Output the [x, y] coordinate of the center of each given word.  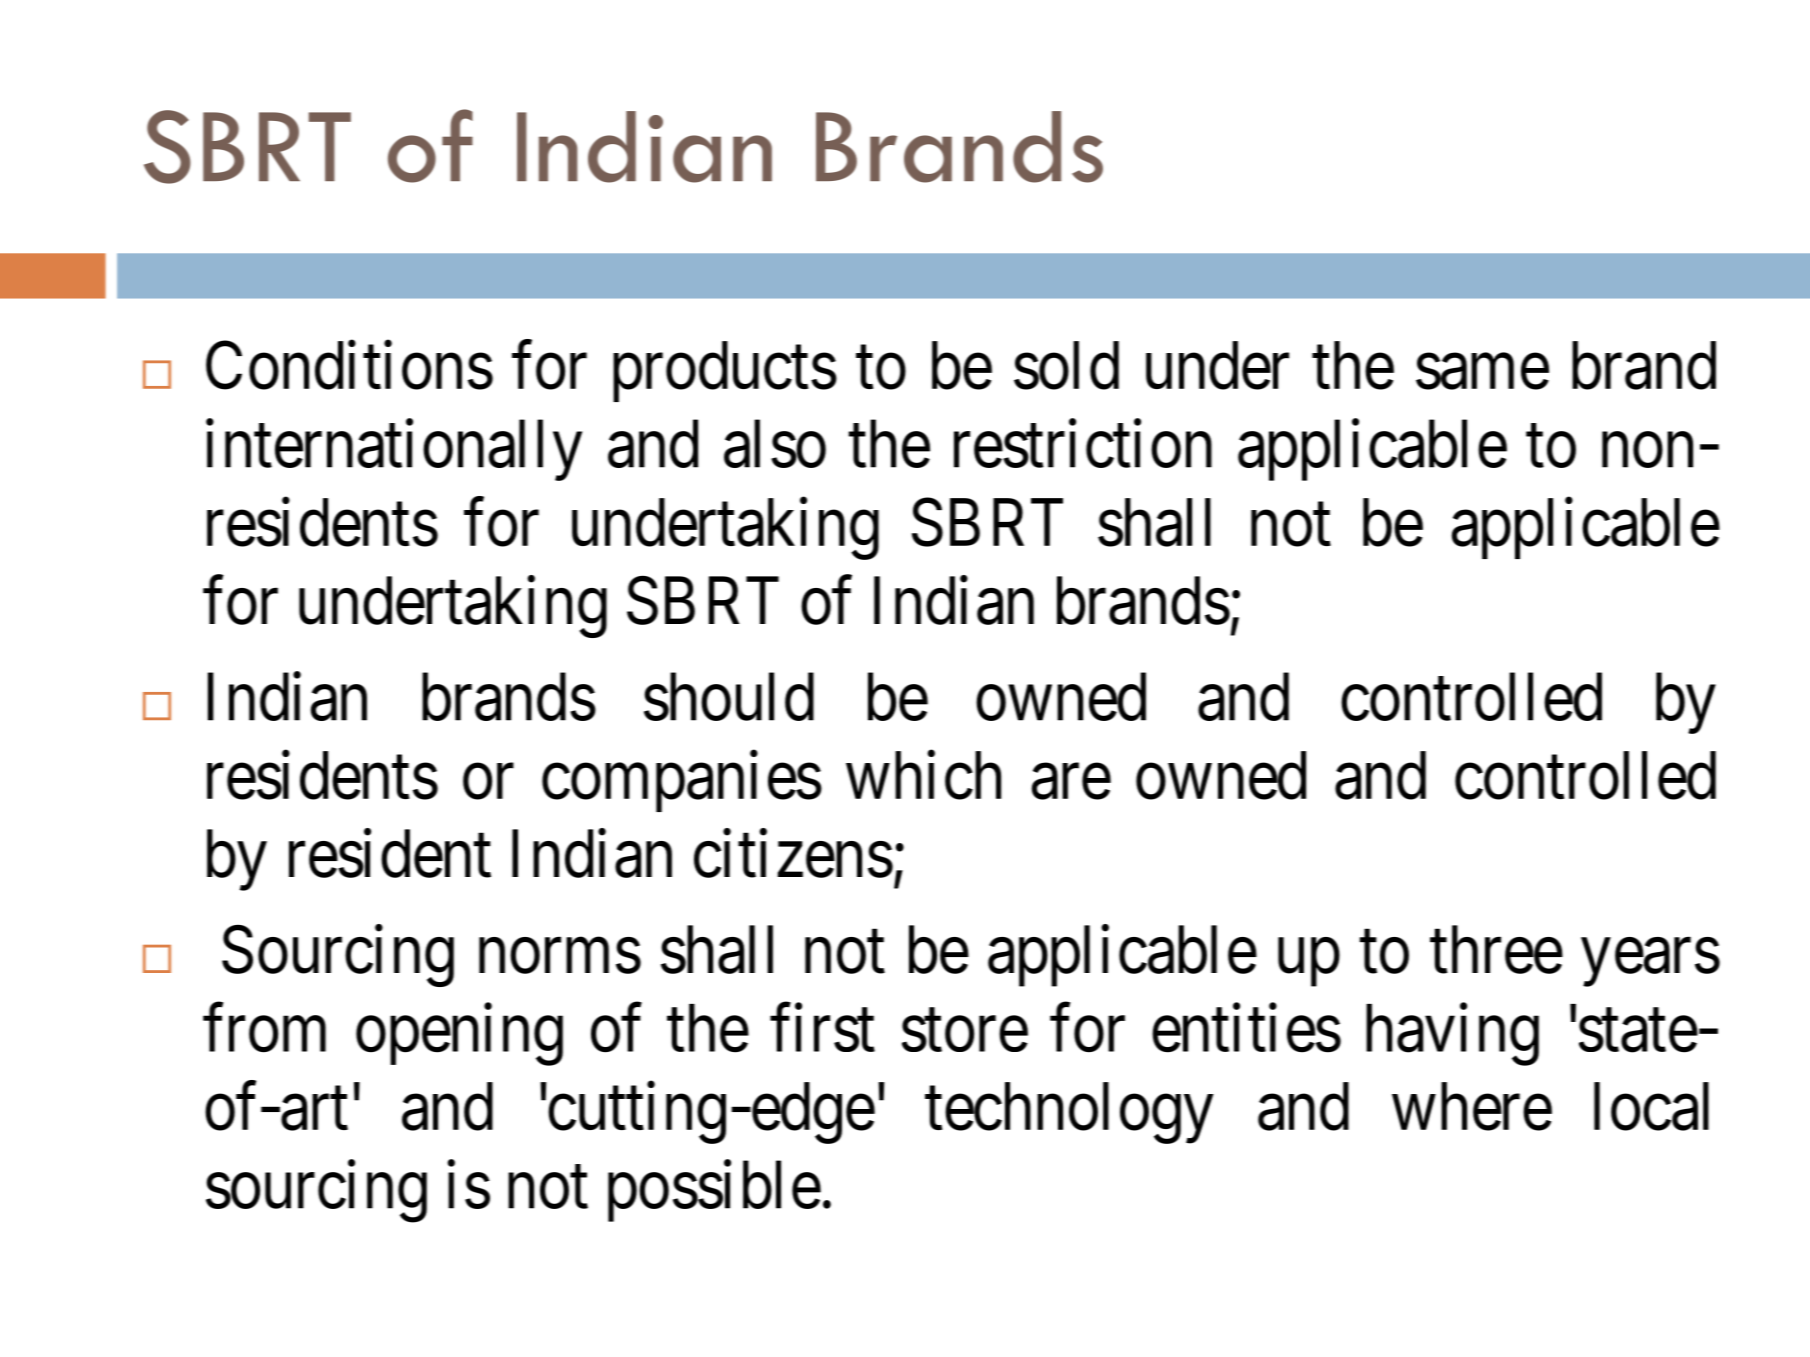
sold [1066, 366]
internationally [394, 450]
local [1651, 1107]
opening [459, 1035]
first [822, 1028]
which [923, 776]
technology [1069, 1113]
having [1452, 1035]
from [264, 1028]
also [775, 444]
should [729, 697]
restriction [1083, 444]
